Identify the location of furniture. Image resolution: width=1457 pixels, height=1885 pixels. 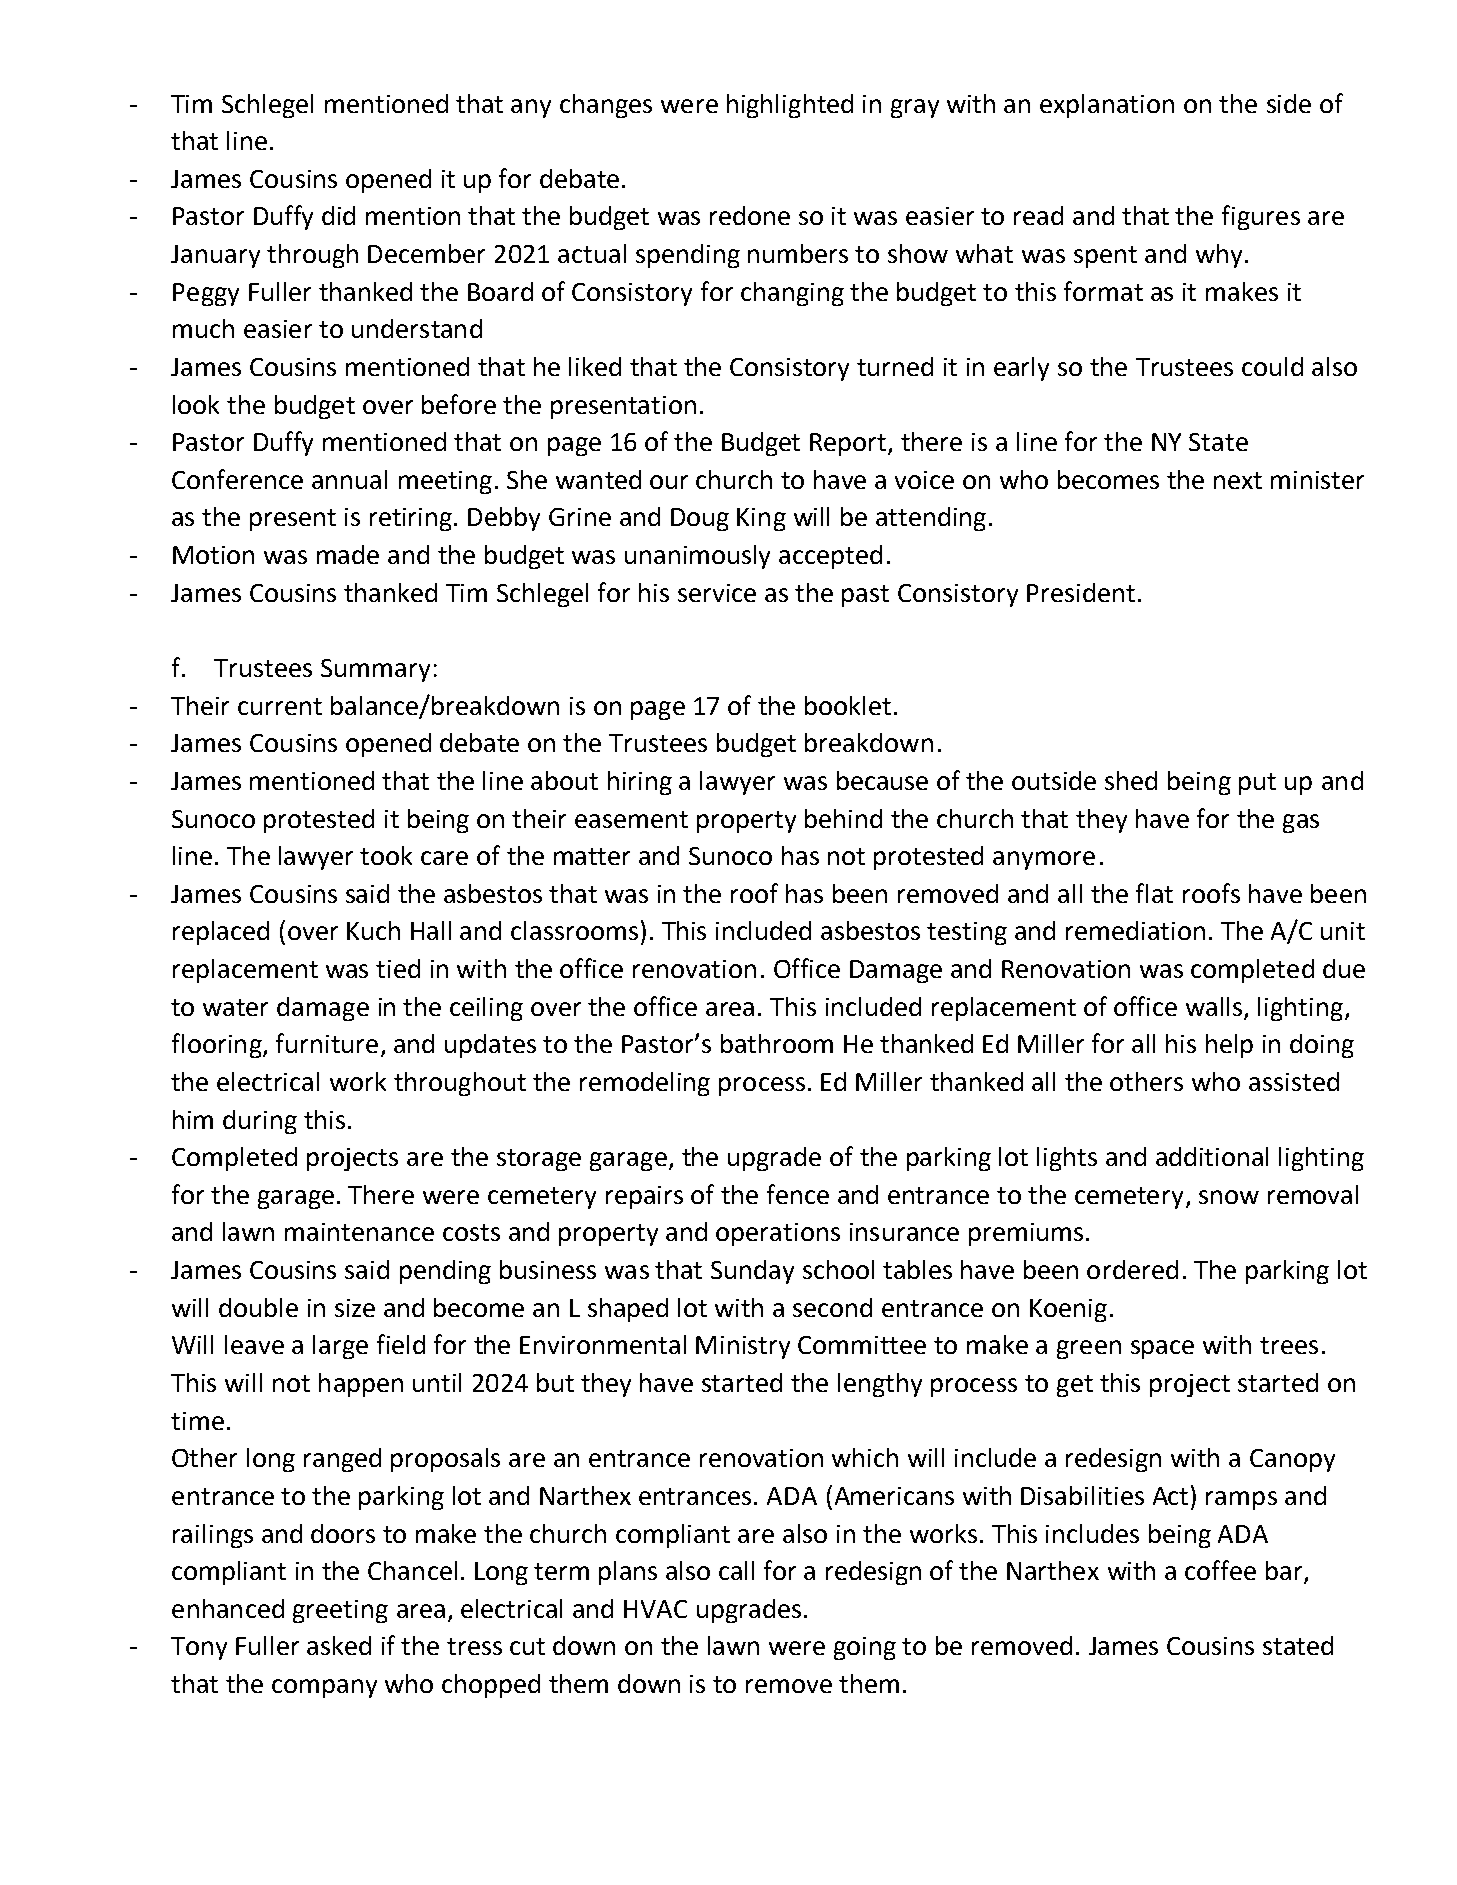
(327, 1043).
